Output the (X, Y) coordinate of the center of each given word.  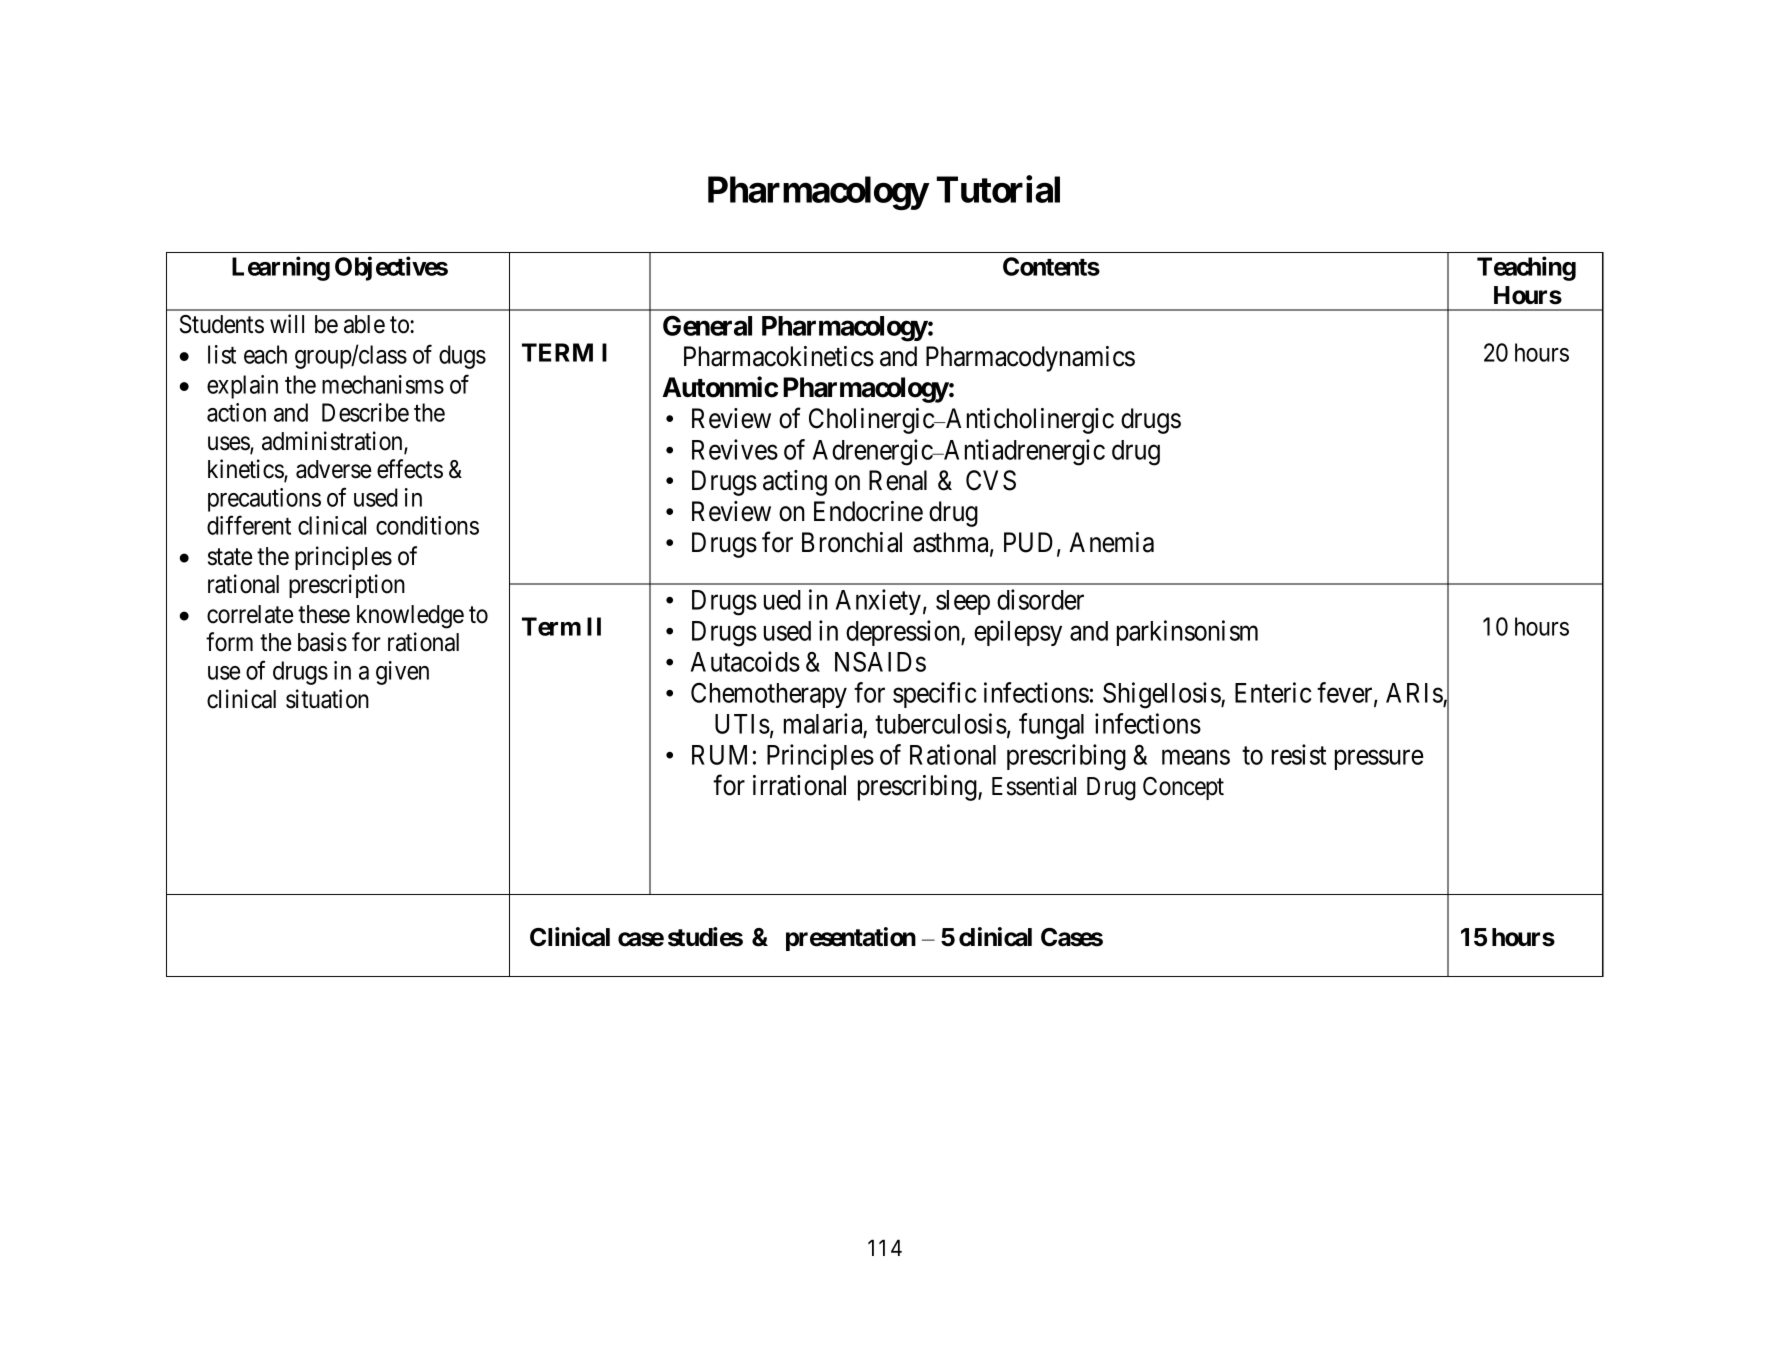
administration (333, 442)
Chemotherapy (769, 695)
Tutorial (998, 189)
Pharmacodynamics (1030, 359)
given (402, 673)
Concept (1183, 788)
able (364, 324)
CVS (991, 480)
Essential (1034, 786)
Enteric (1273, 692)
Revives (735, 449)
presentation (851, 939)
